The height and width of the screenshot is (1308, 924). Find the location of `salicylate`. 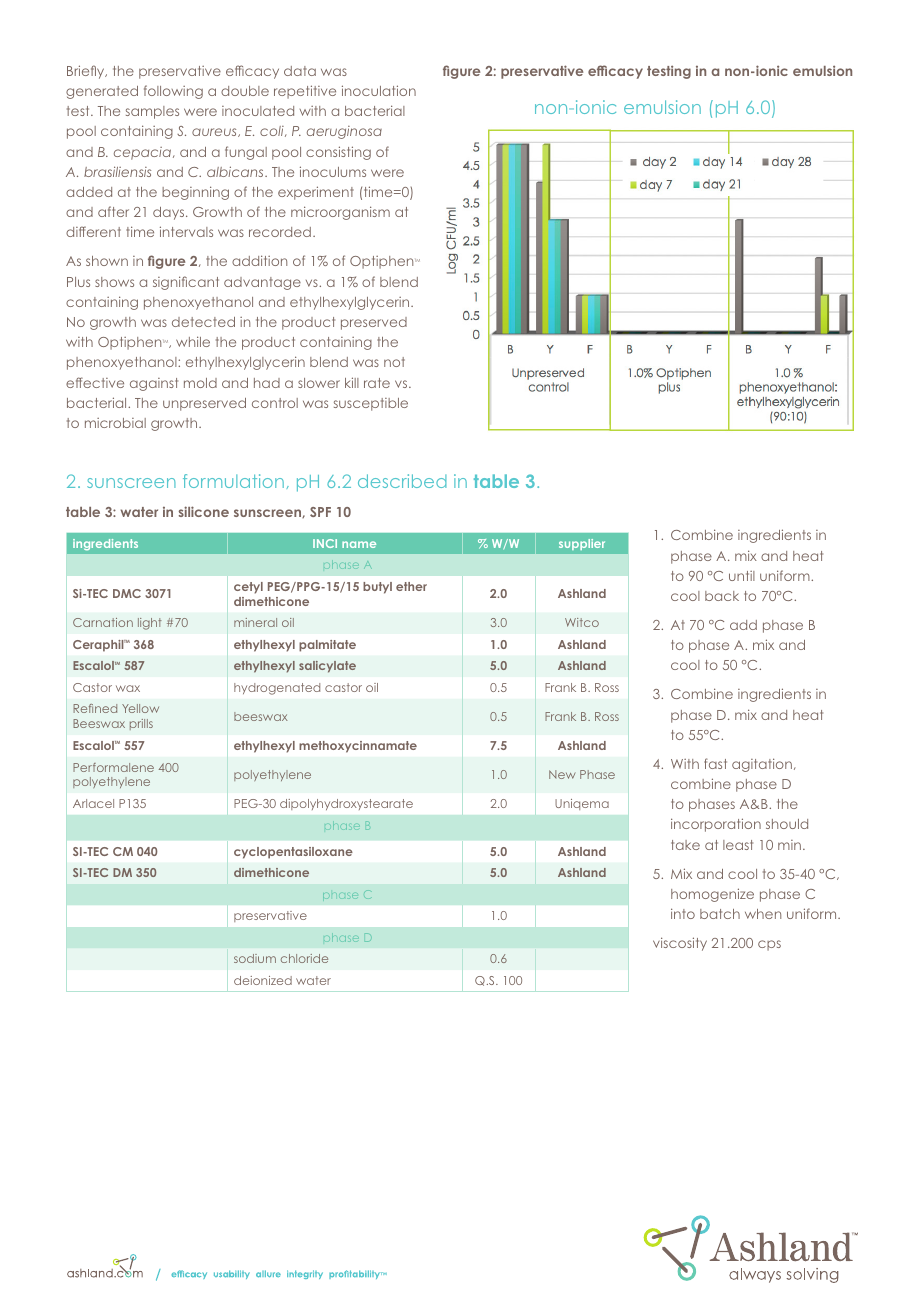

salicylate is located at coordinates (327, 667).
